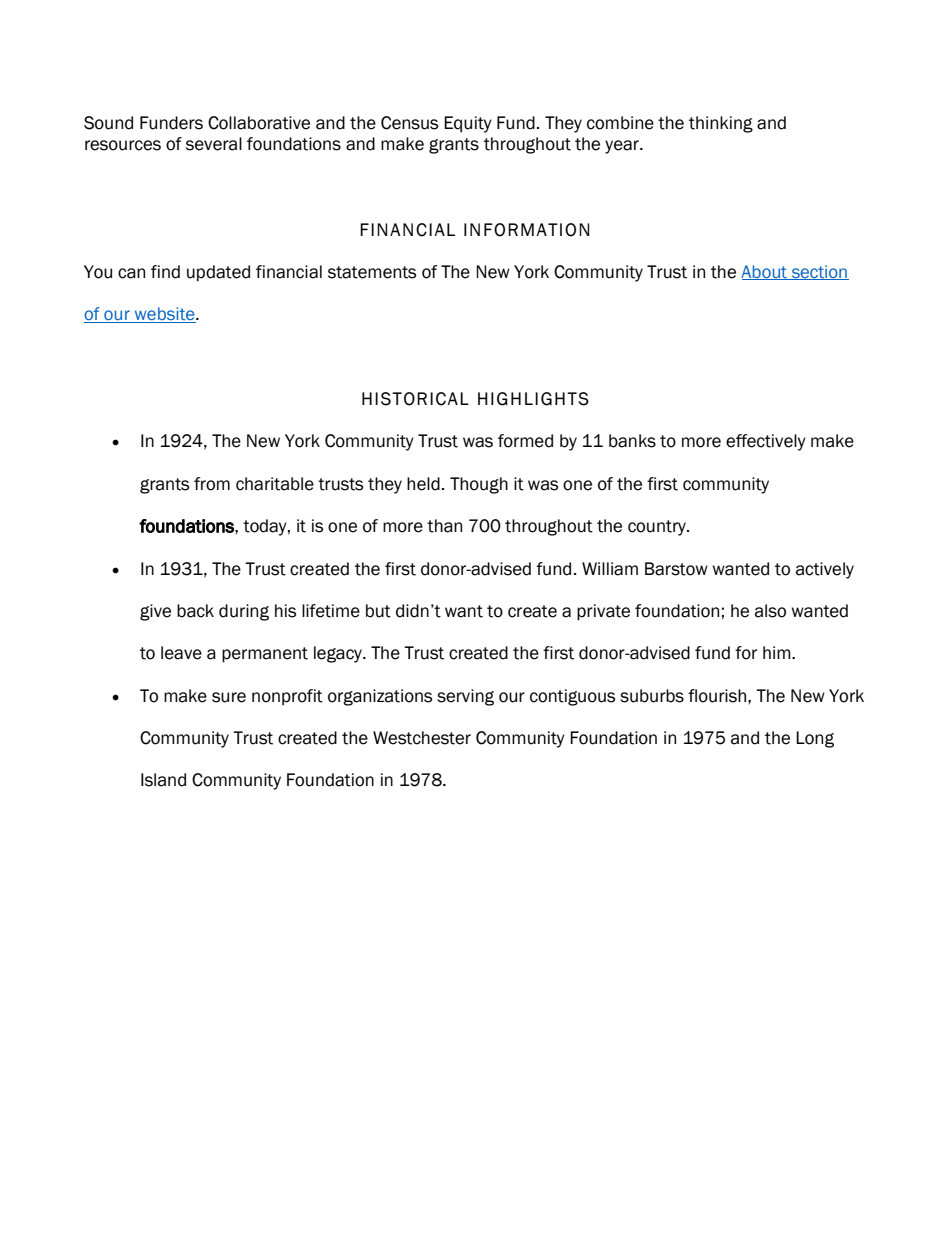  Describe the element at coordinates (721, 124) in the screenshot. I see `thinking` at that location.
